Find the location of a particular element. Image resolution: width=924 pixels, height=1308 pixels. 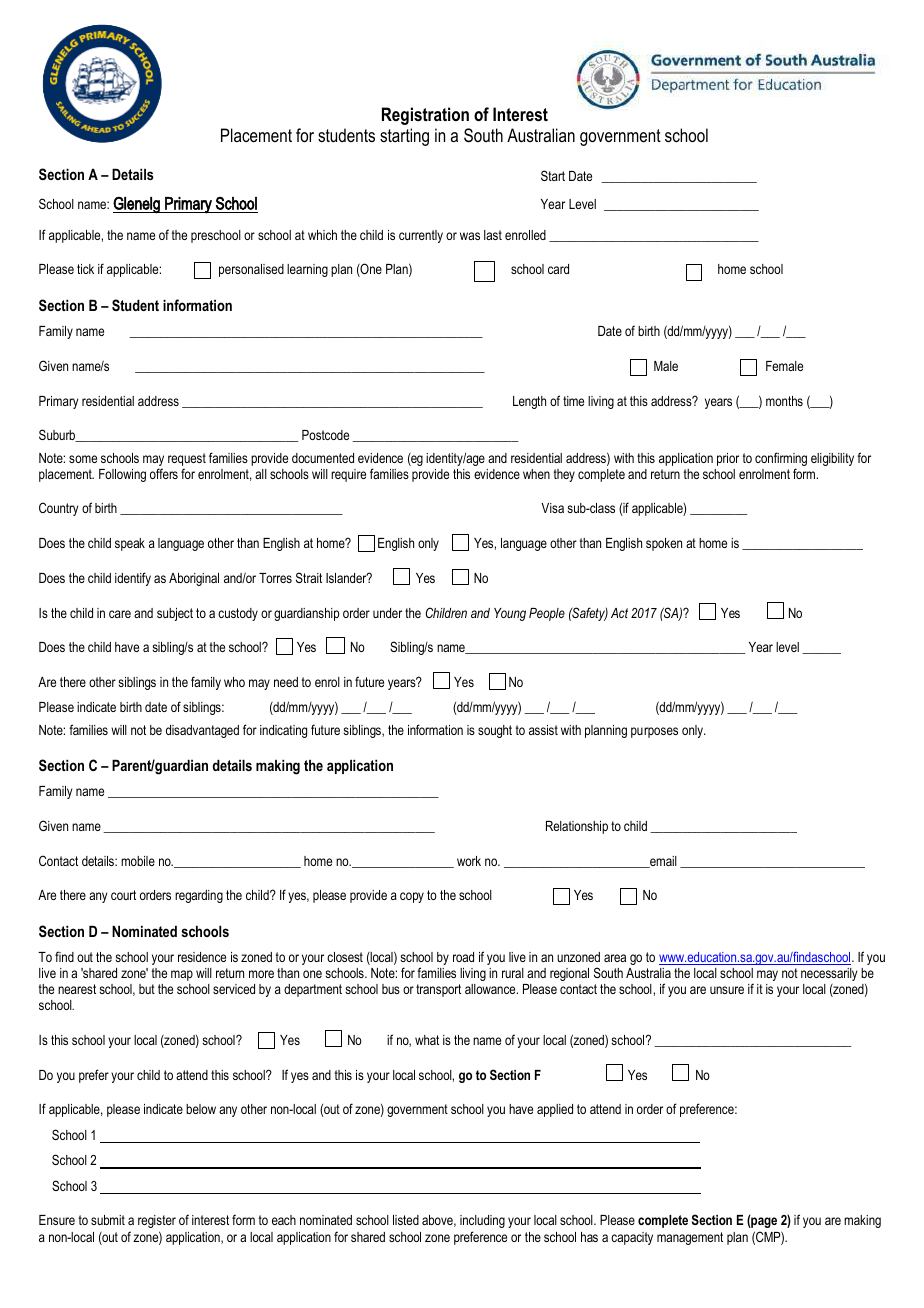

unsure is located at coordinates (727, 990).
